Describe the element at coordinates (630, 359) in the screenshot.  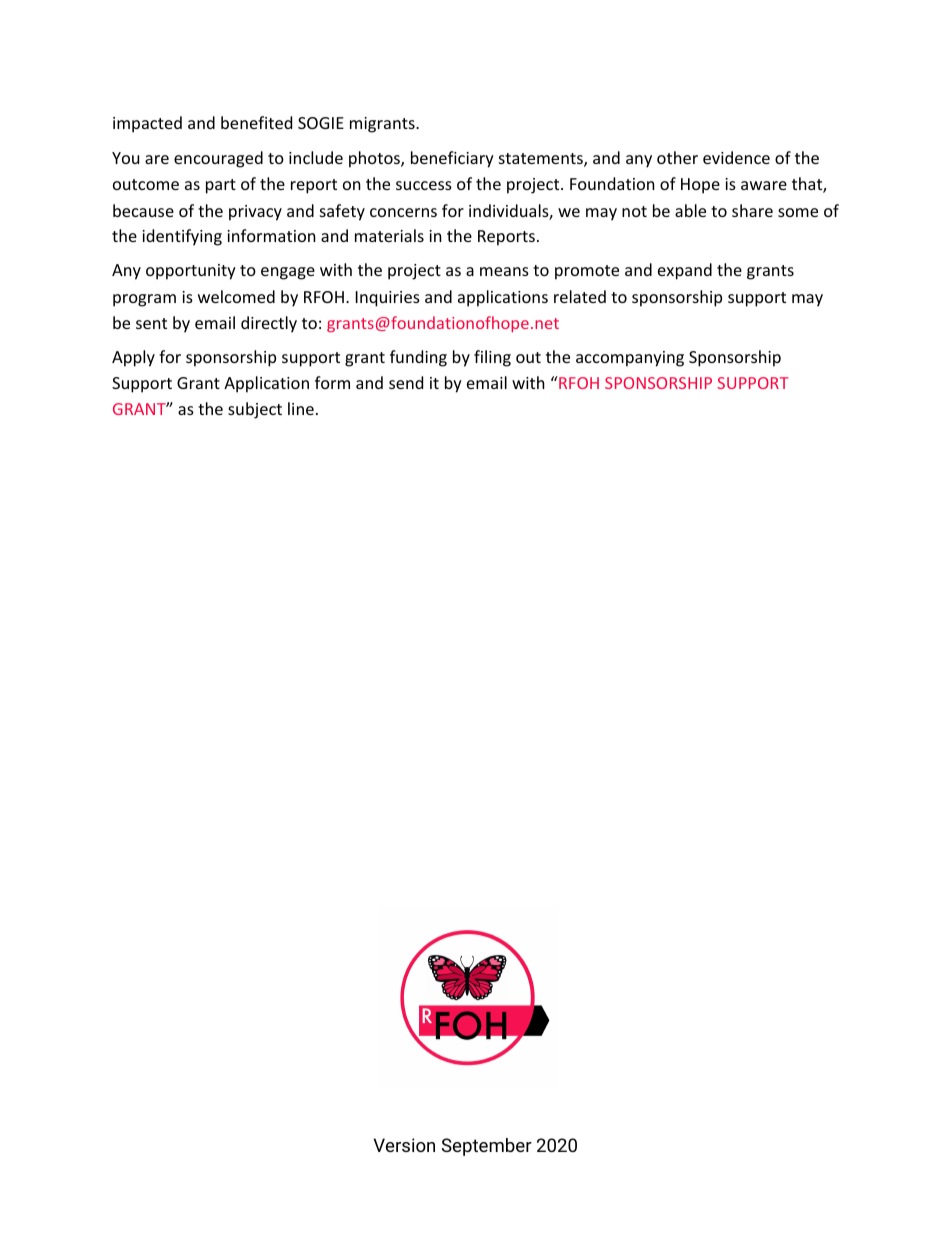
I see `accompanying` at that location.
